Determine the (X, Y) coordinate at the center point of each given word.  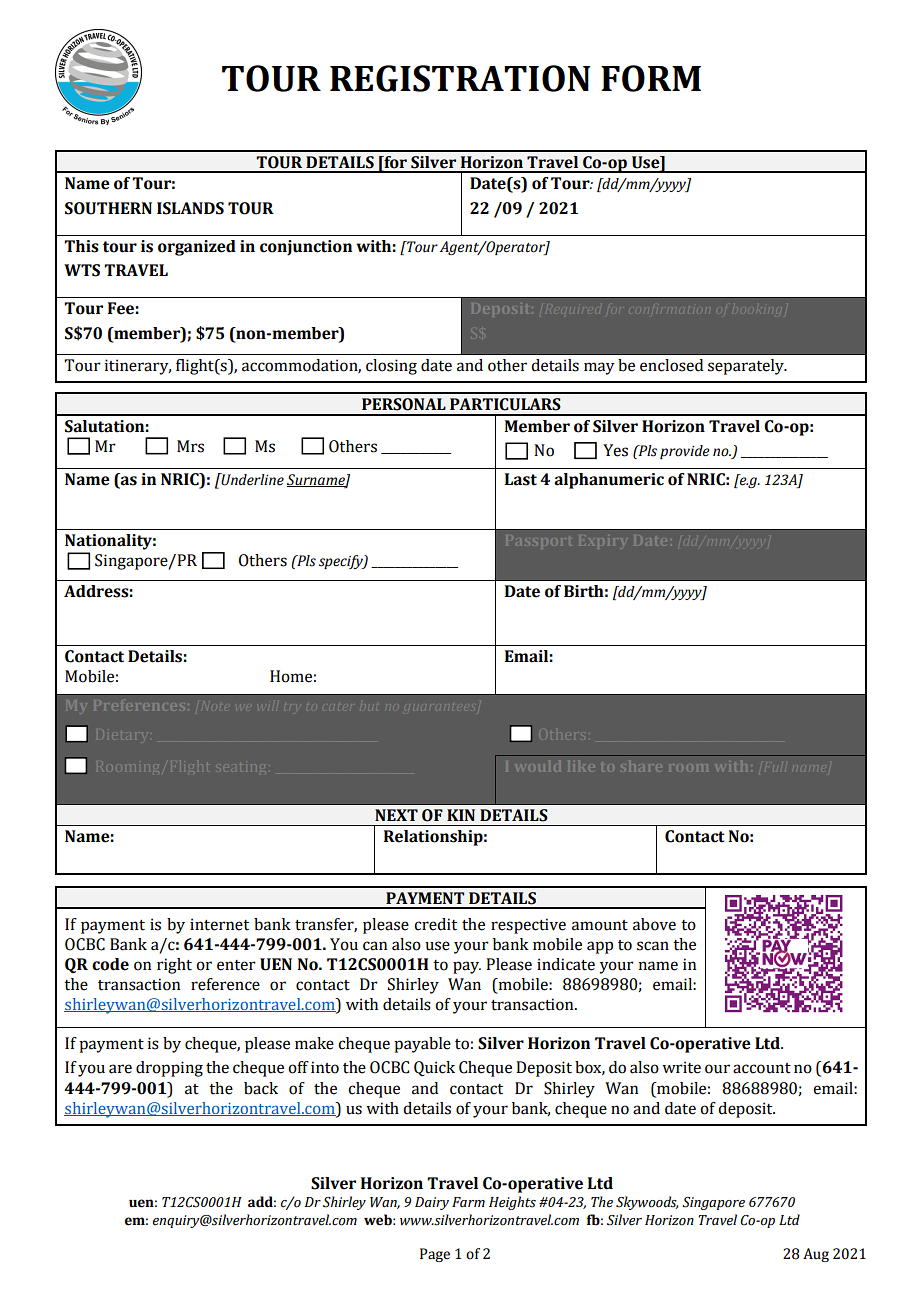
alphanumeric (609, 481)
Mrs (190, 446)
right (174, 966)
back (261, 1088)
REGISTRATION (460, 78)
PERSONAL (404, 404)
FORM (651, 78)
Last (521, 479)
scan (653, 946)
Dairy (432, 1203)
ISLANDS (190, 208)
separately (747, 367)
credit (435, 924)
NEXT (396, 815)
